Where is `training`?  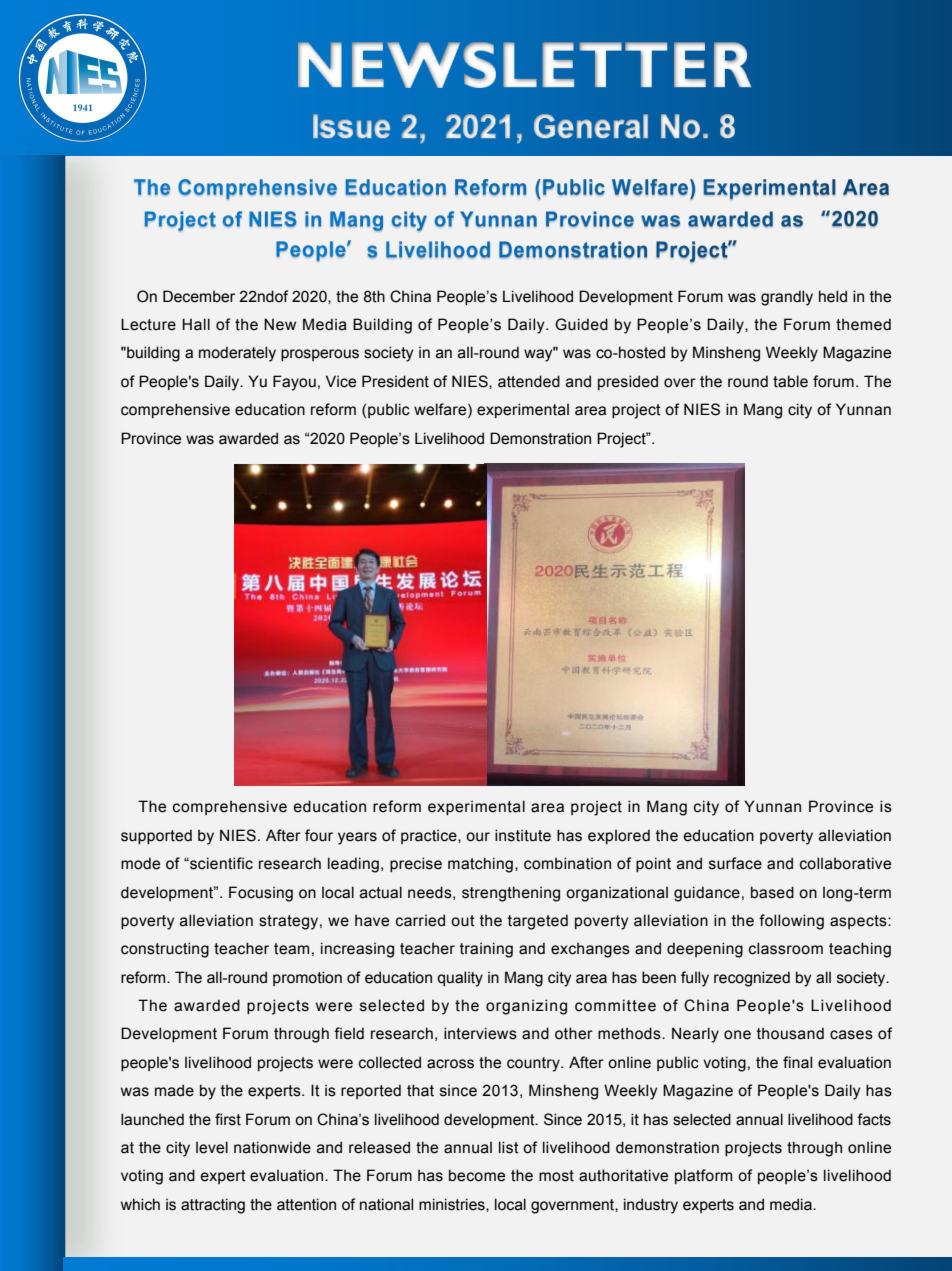 training is located at coordinates (486, 950).
